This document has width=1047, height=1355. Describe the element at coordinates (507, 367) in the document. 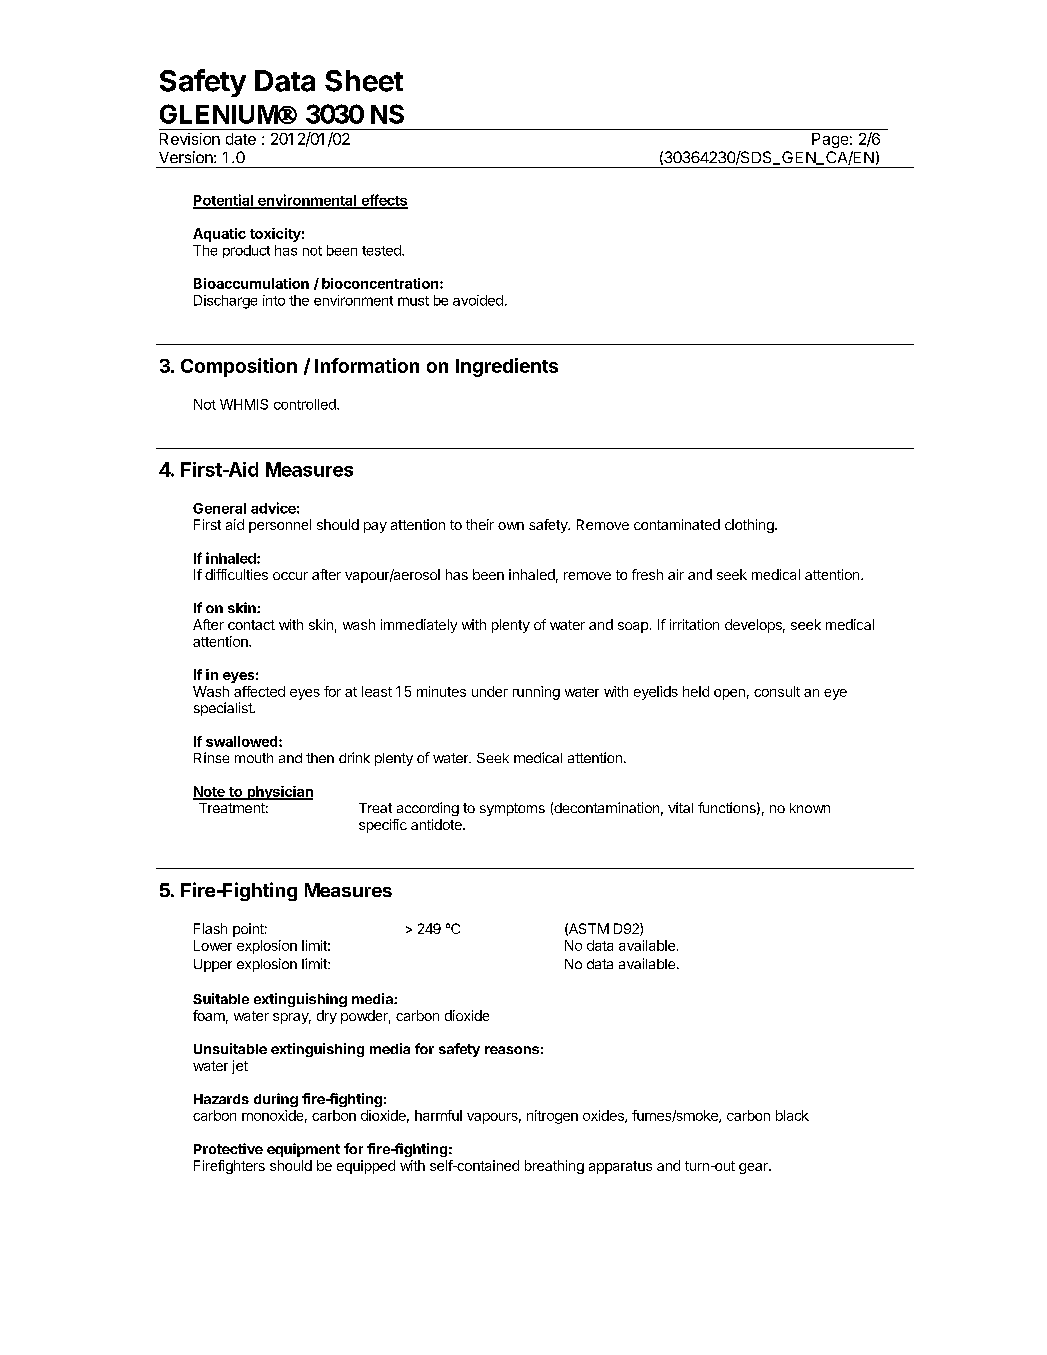

I see `Ingredients` at that location.
